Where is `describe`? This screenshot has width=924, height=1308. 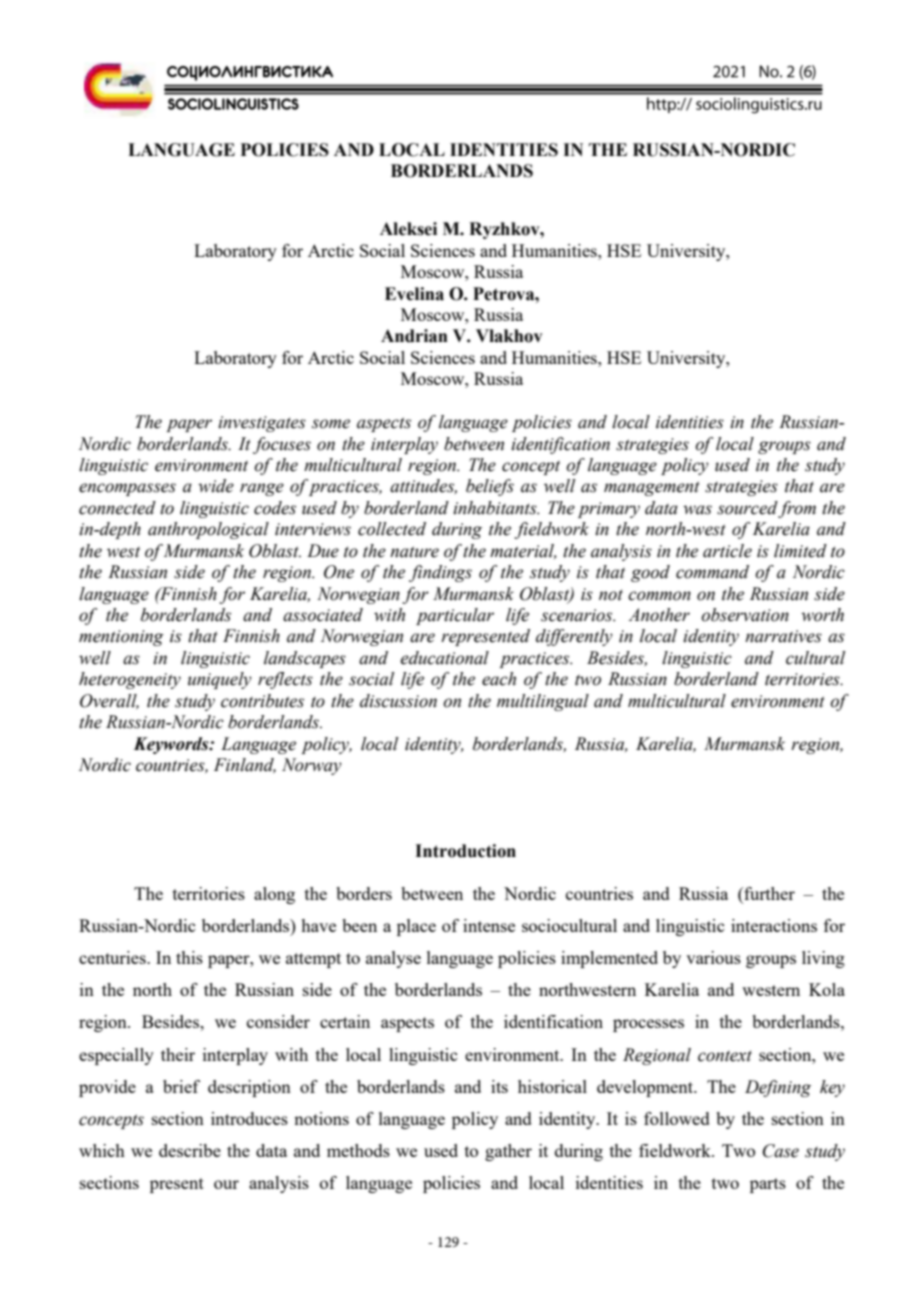
describe is located at coordinates (190, 1150).
